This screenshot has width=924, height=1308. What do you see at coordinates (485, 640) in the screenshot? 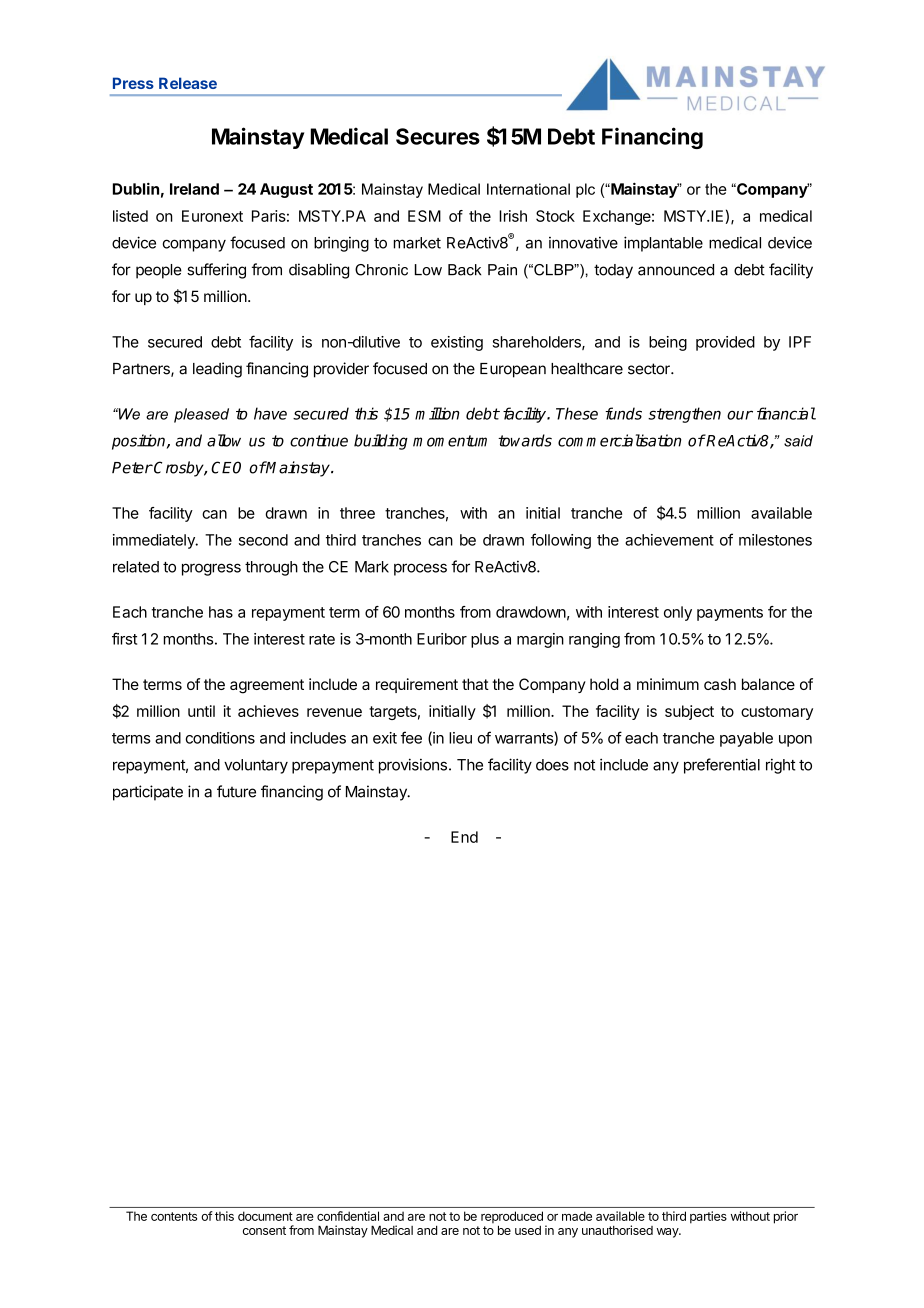
I see `plus` at bounding box center [485, 640].
